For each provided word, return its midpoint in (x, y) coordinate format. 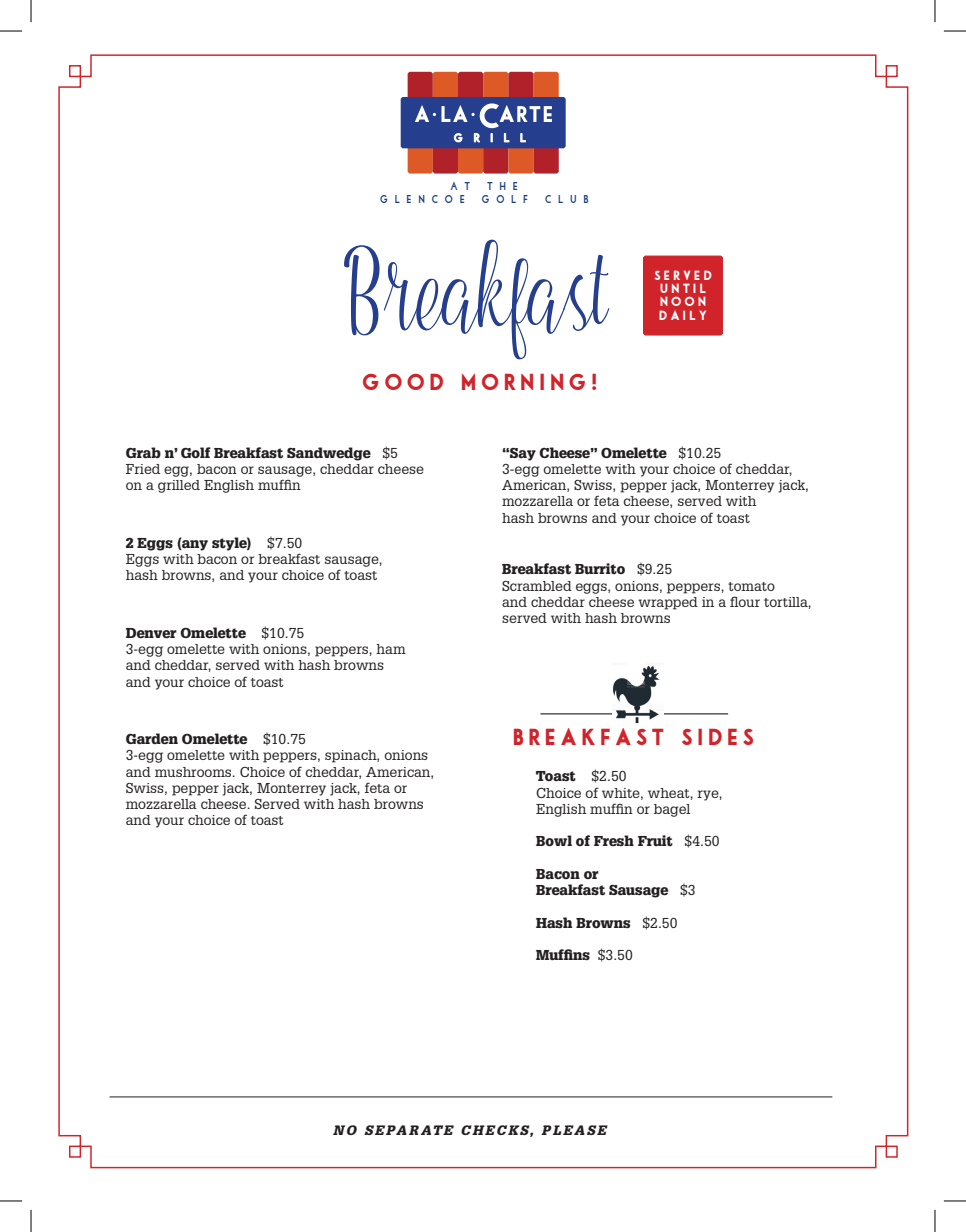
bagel (672, 810)
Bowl (554, 841)
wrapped (668, 603)
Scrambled (537, 586)
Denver (151, 633)
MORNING (523, 382)
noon (683, 301)
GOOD (403, 382)
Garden (152, 739)
